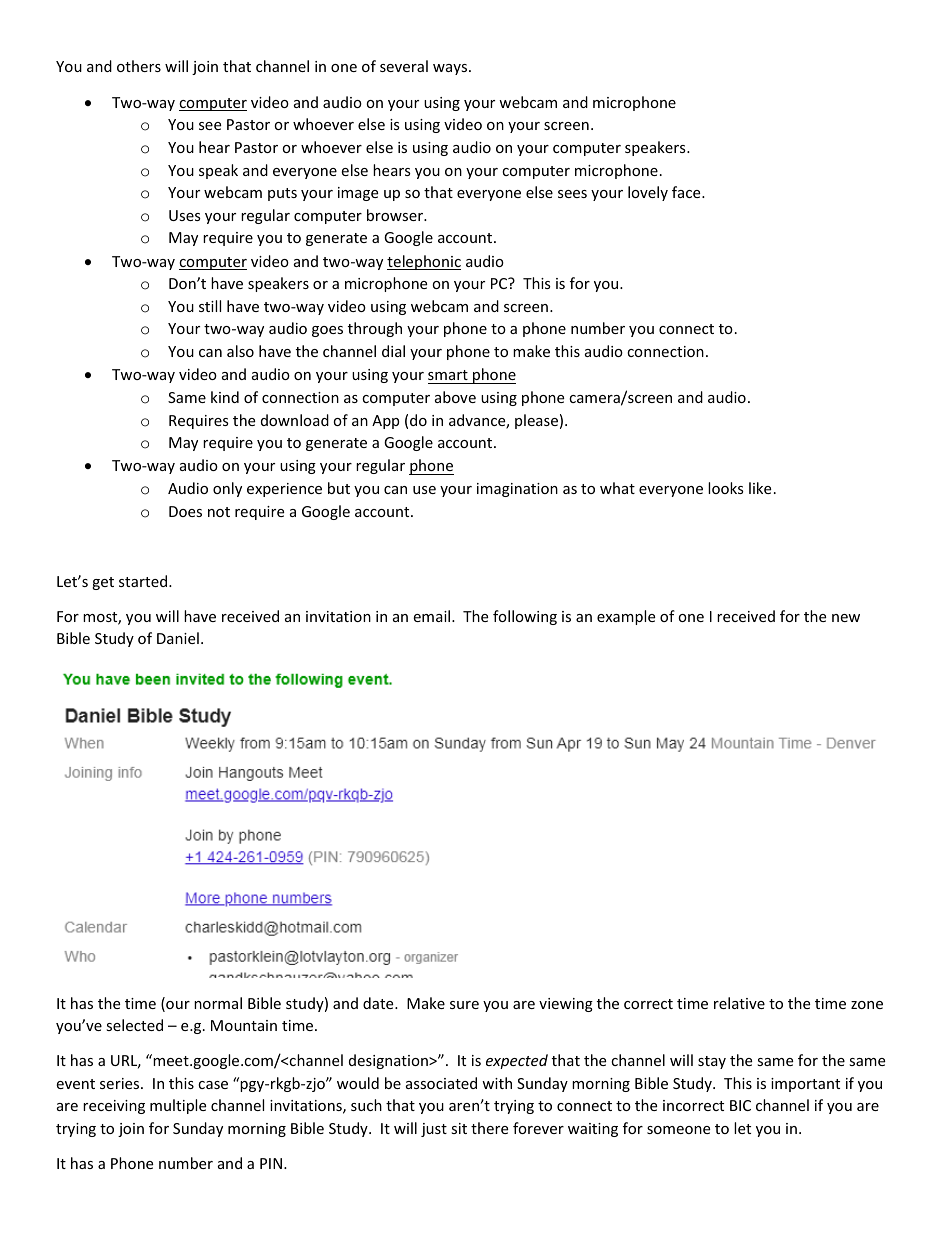 The height and width of the screenshot is (1233, 952). What do you see at coordinates (740, 1105) in the screenshot?
I see `BIC` at bounding box center [740, 1105].
